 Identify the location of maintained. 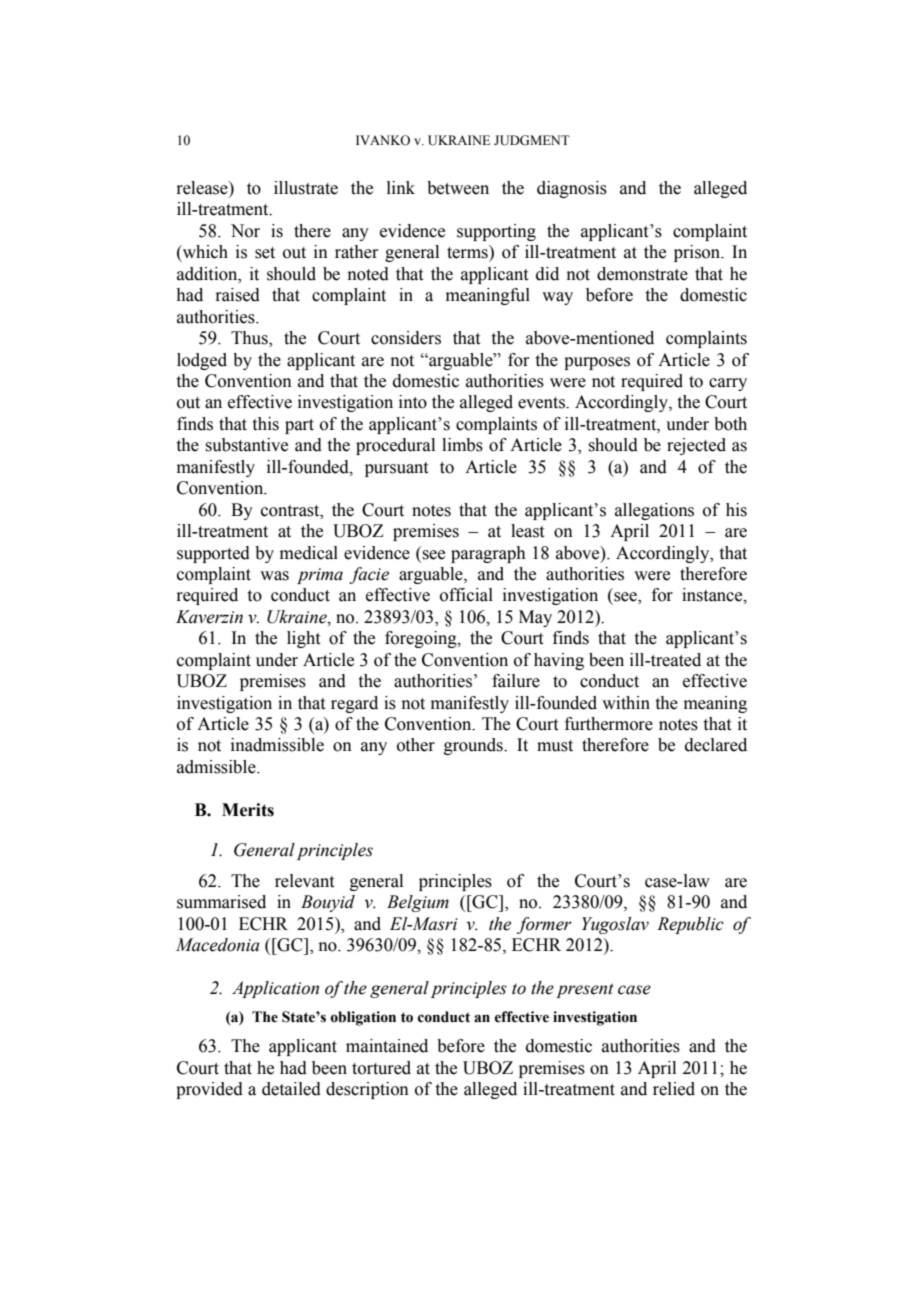
(387, 1046).
